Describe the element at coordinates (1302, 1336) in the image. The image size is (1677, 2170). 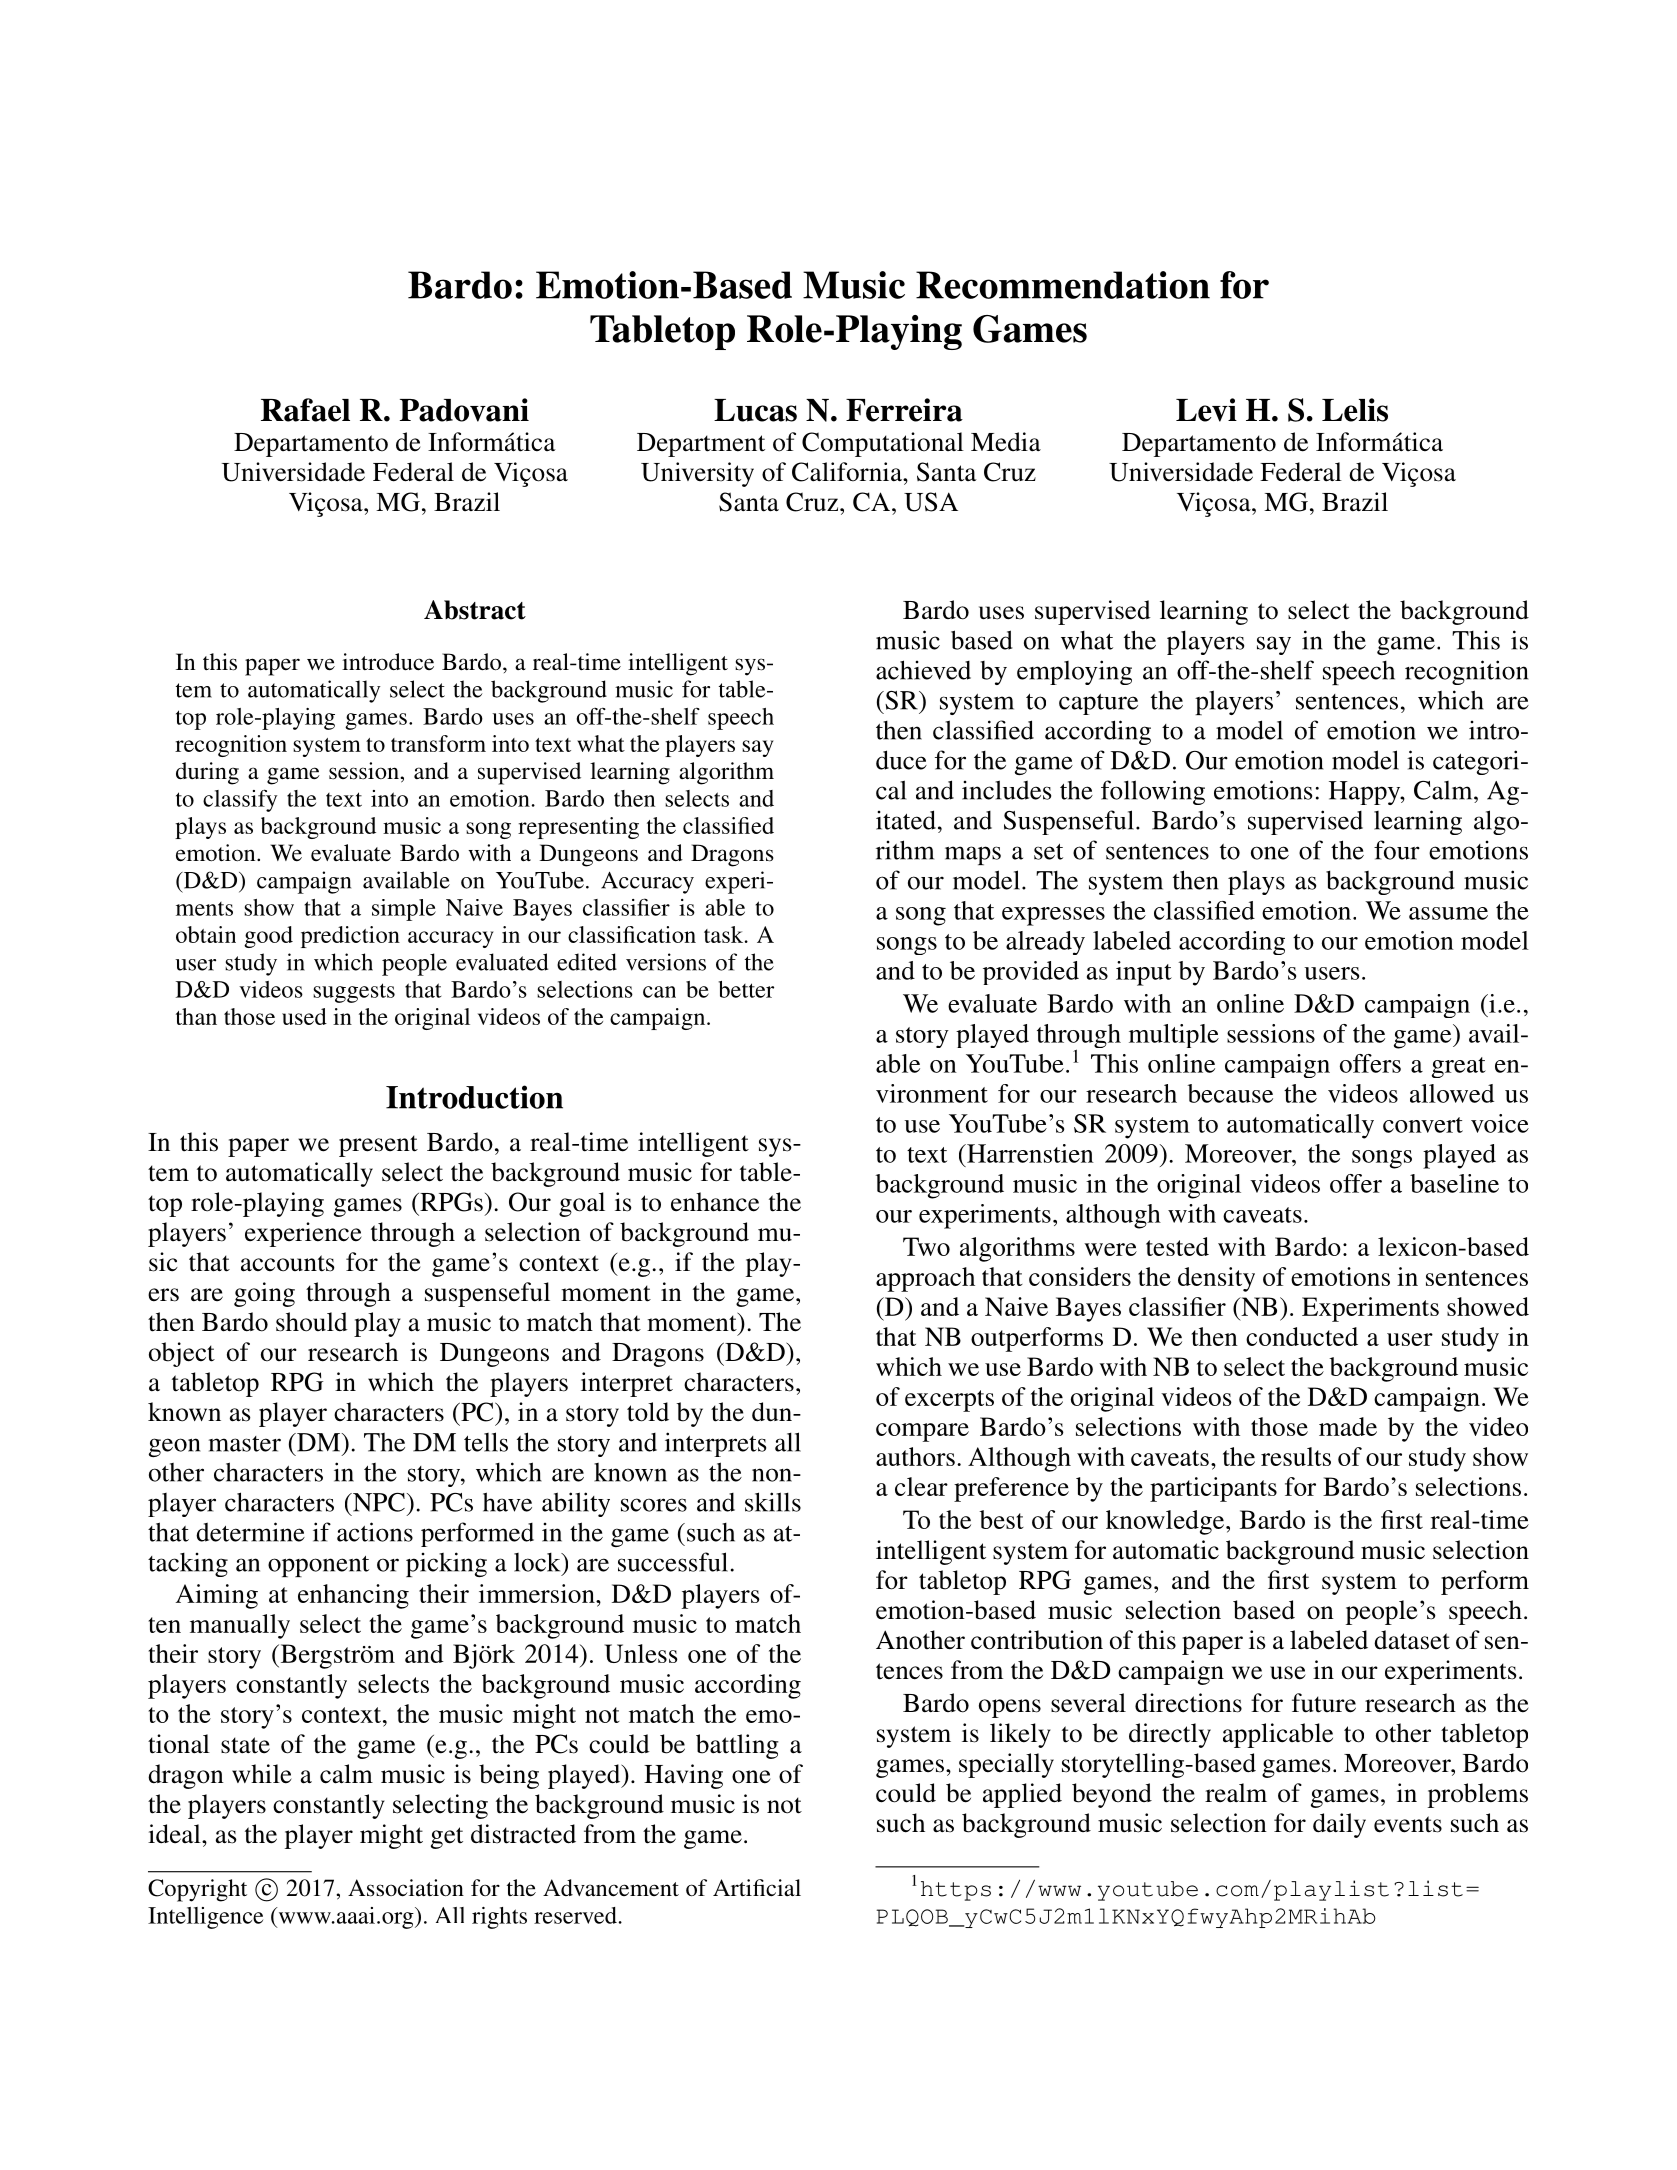
I see `conducted` at that location.
